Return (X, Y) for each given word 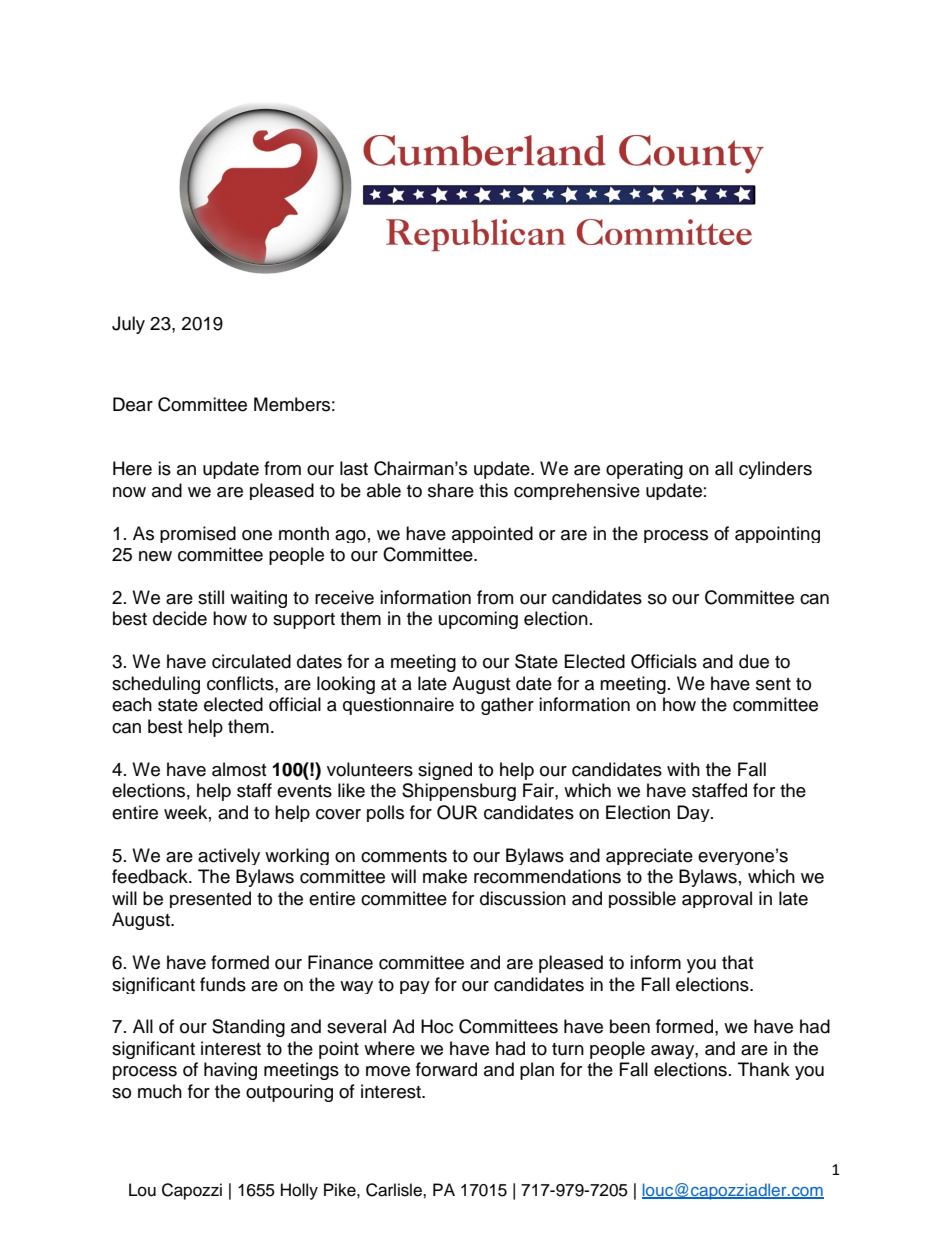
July (128, 325)
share (451, 490)
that (737, 962)
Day (694, 813)
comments (404, 856)
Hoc (437, 1026)
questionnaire (398, 706)
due (754, 661)
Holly (299, 1191)
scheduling (156, 685)
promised (198, 534)
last (354, 468)
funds (223, 984)
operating (644, 470)
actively (229, 856)
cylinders (775, 470)
